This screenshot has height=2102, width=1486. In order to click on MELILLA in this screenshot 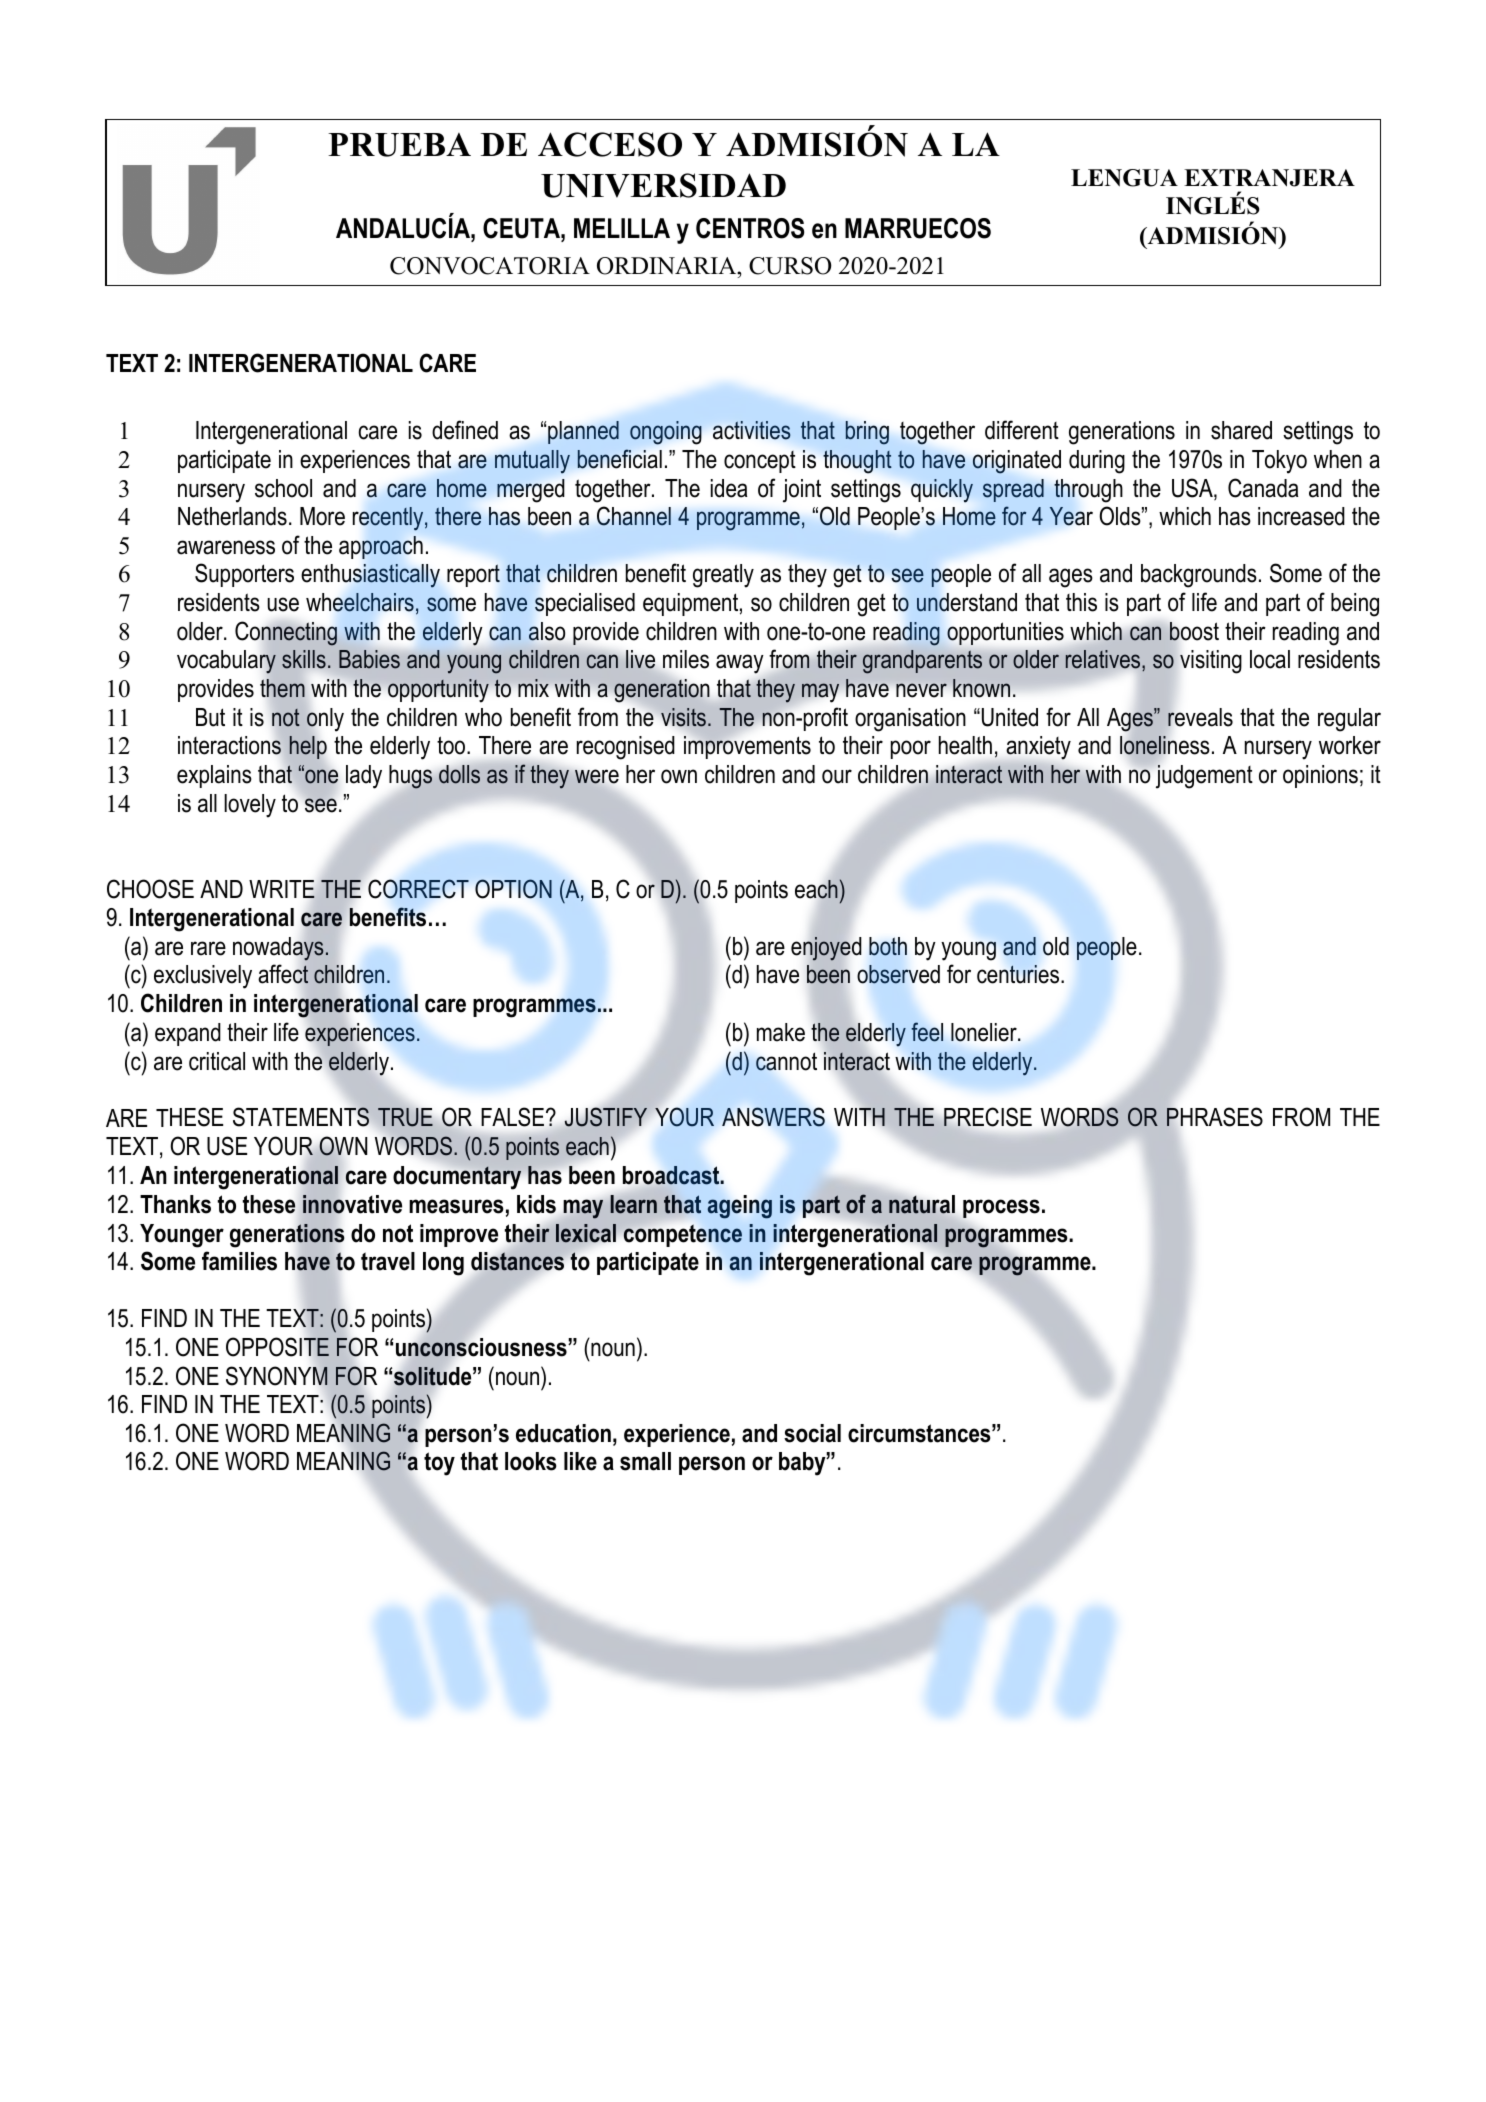, I will do `click(622, 228)`.
